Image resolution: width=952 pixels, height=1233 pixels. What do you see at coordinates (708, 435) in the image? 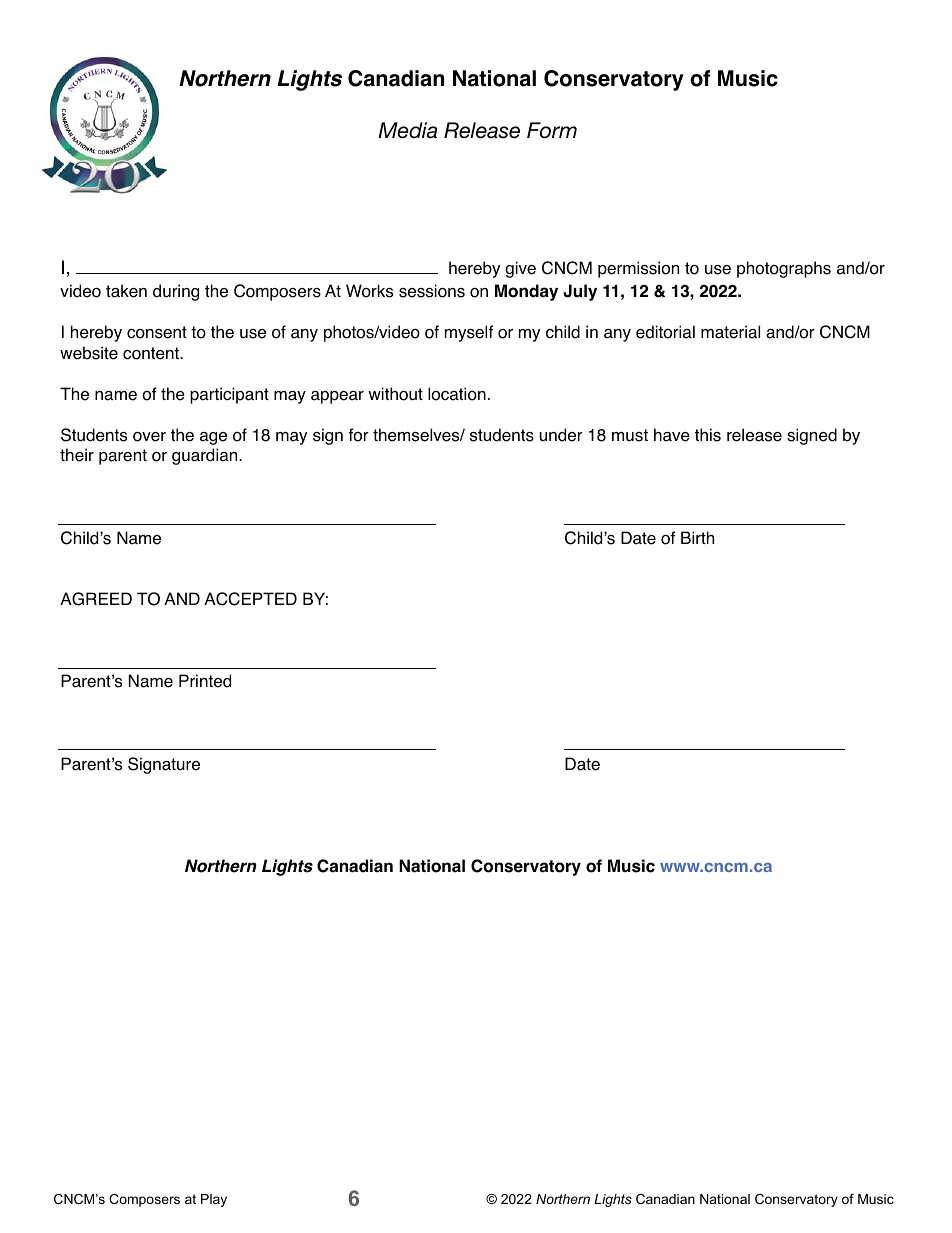
I see `this` at bounding box center [708, 435].
